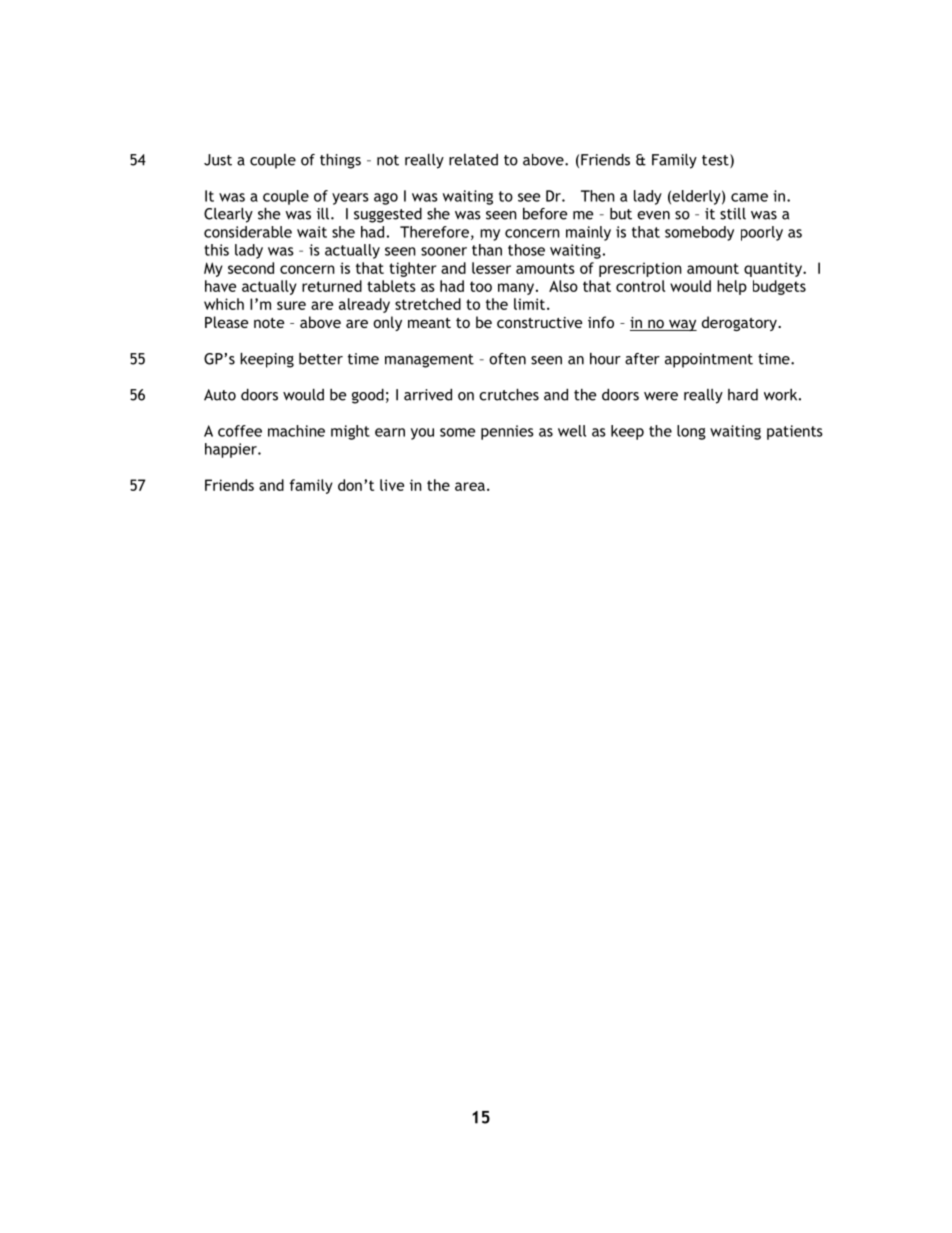 The height and width of the screenshot is (1233, 952). I want to click on Auto, so click(220, 395).
